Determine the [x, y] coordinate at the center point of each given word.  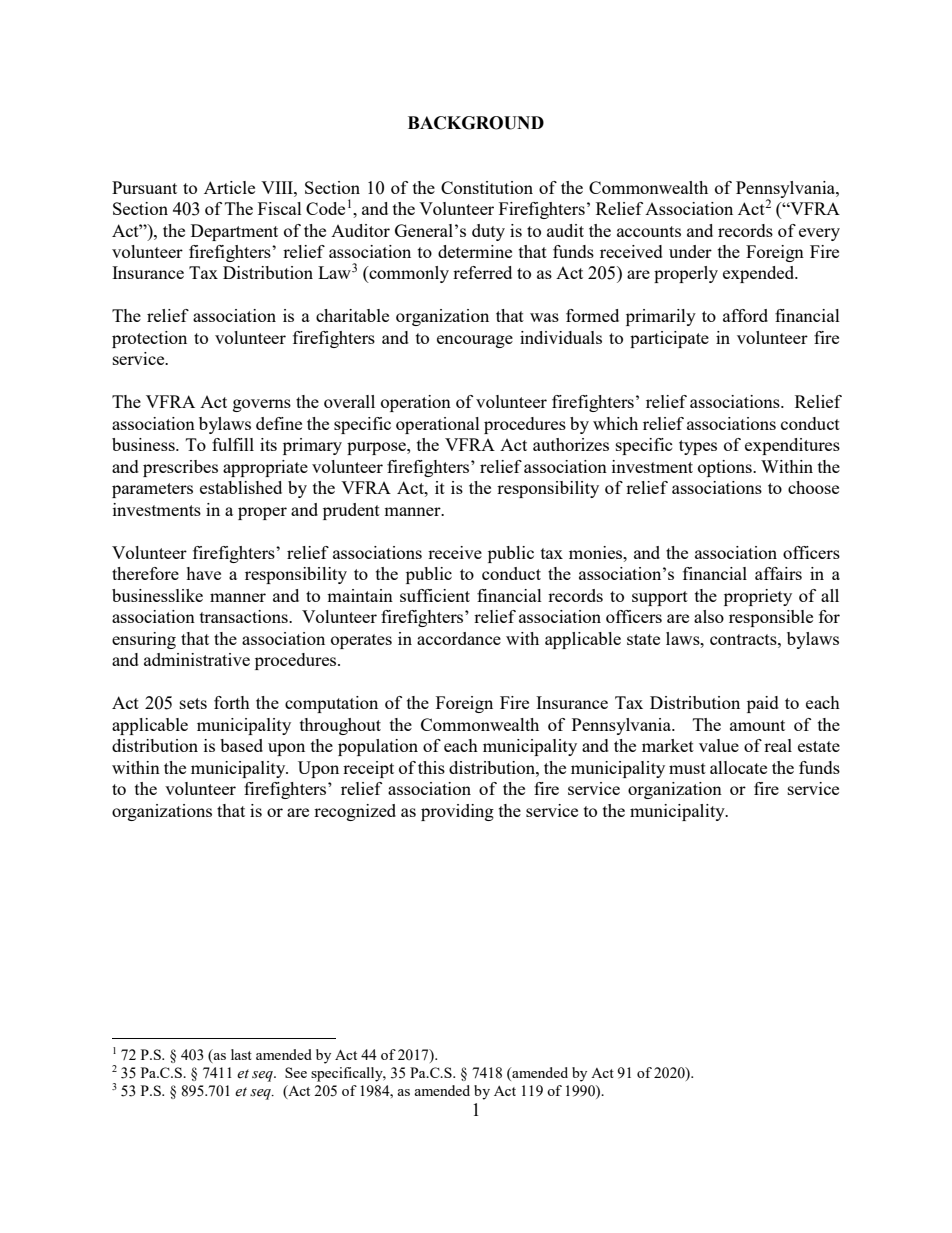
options [726, 468]
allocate [738, 767]
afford [745, 315]
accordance [459, 638]
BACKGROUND [476, 123]
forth [232, 702]
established [241, 487]
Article [229, 187]
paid [763, 704]
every [819, 234]
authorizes [571, 444]
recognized [355, 812]
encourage [475, 341]
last [241, 1054]
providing [457, 812]
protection [149, 339]
